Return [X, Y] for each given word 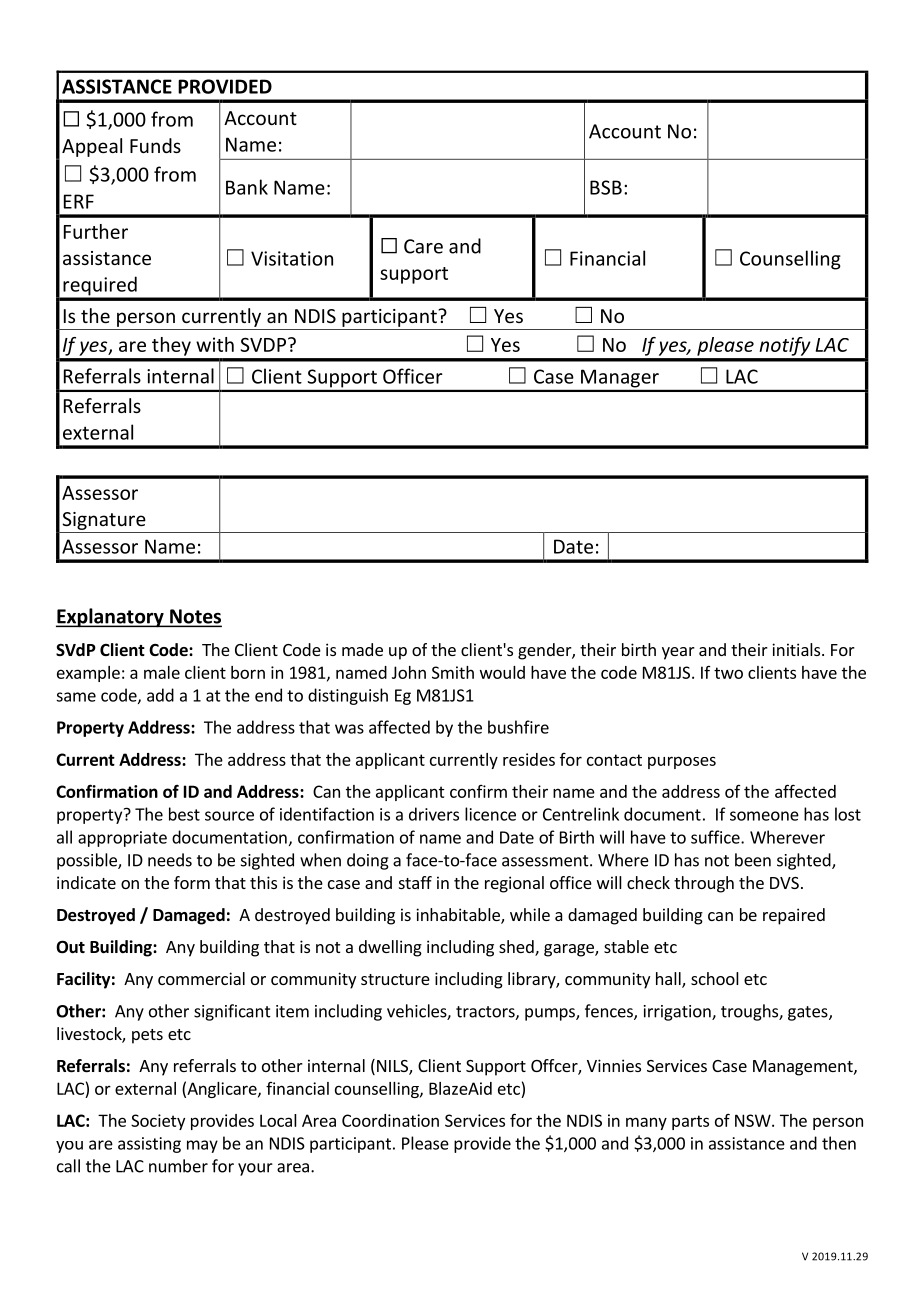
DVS [784, 883]
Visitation [292, 258]
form [192, 882]
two [728, 673]
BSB [606, 187]
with [215, 344]
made [362, 649]
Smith [453, 672]
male [162, 672]
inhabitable [459, 916]
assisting [149, 1145]
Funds [155, 145]
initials [796, 649]
